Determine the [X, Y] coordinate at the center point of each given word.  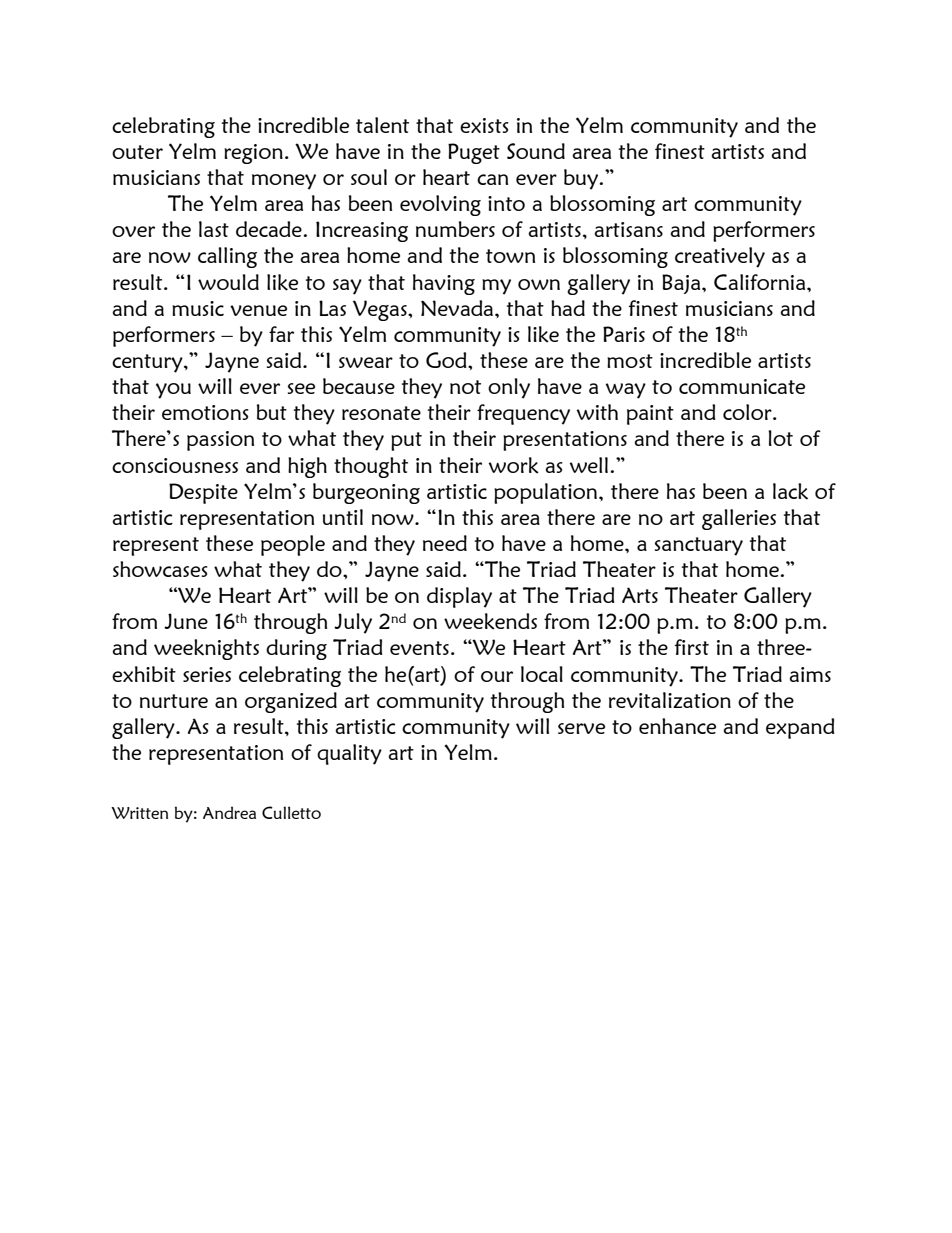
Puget [474, 153]
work [513, 465]
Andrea [229, 812]
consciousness [175, 465]
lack [790, 491]
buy [582, 179]
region [253, 154]
